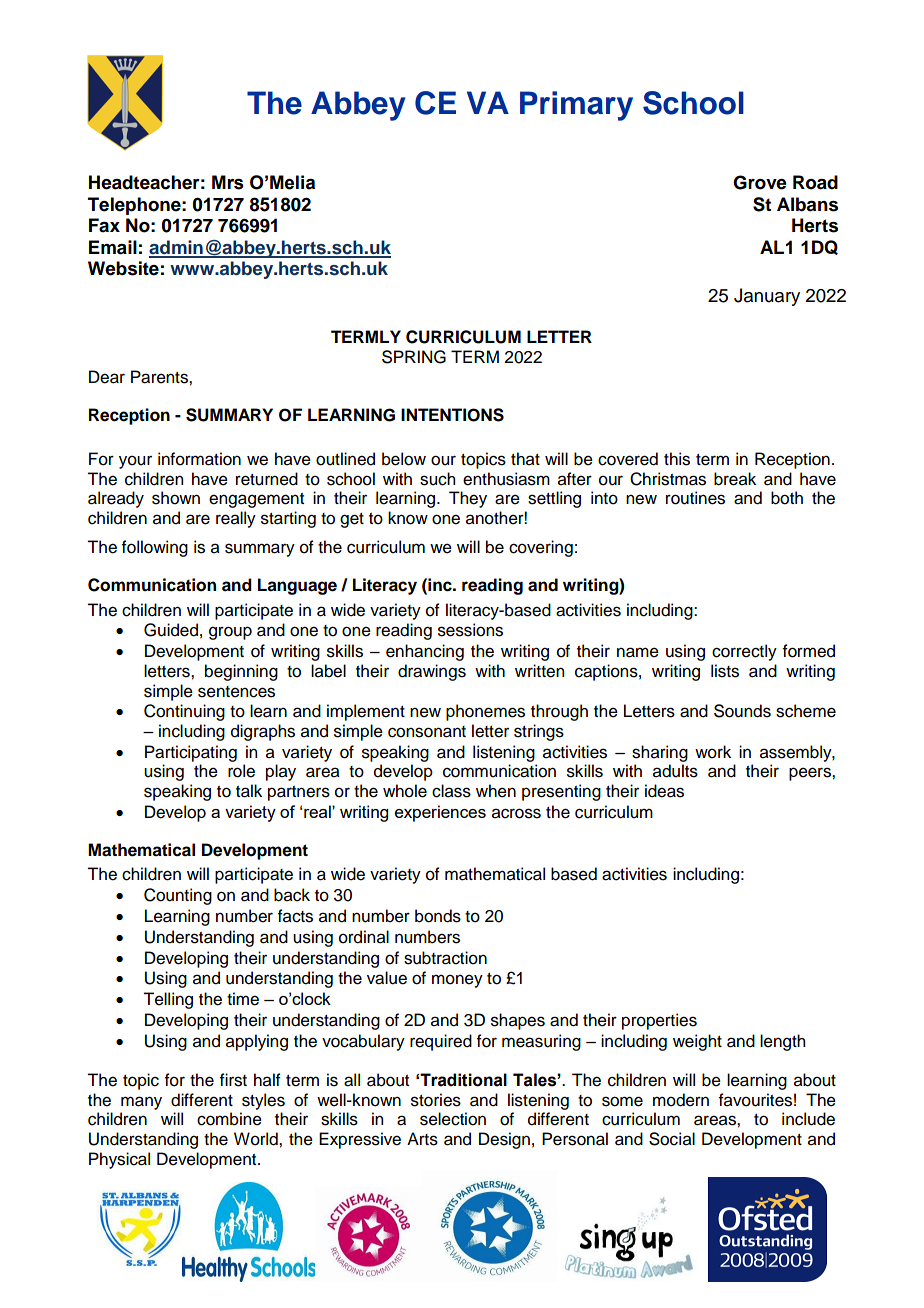  What do you see at coordinates (677, 459) in the image?
I see `this` at bounding box center [677, 459].
